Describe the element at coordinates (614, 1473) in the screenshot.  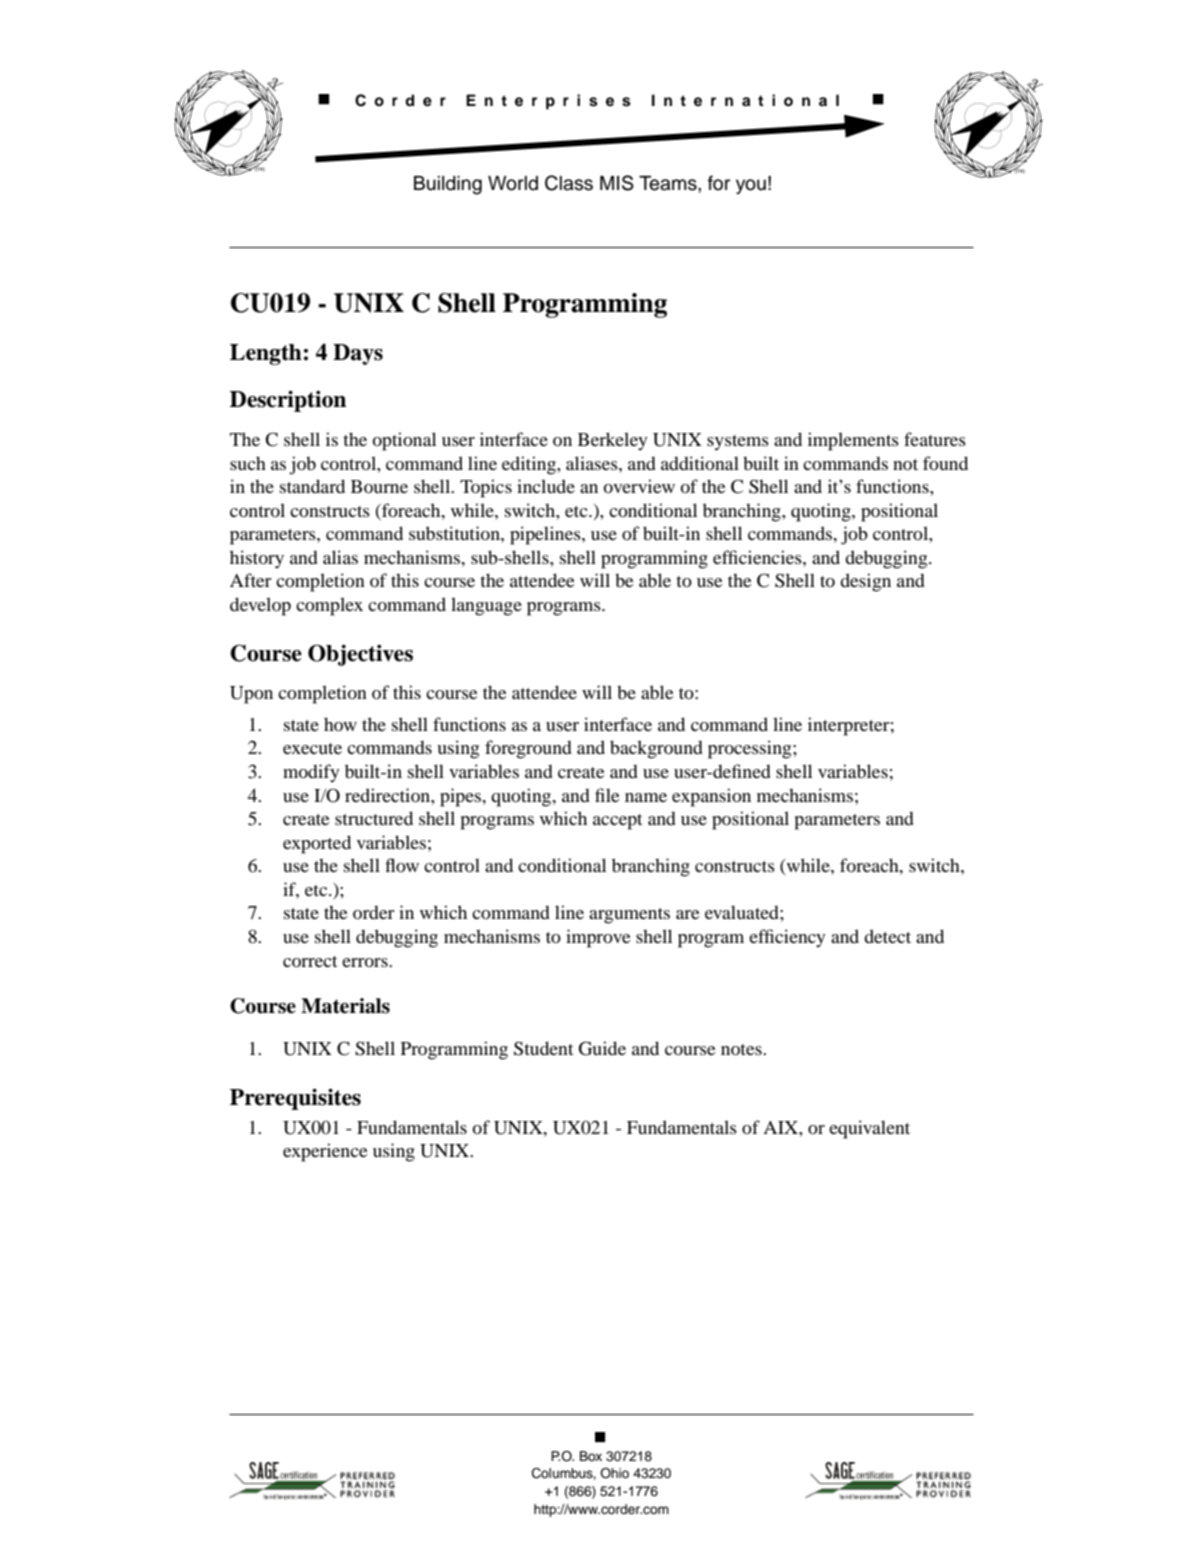
I see `Ohio` at that location.
